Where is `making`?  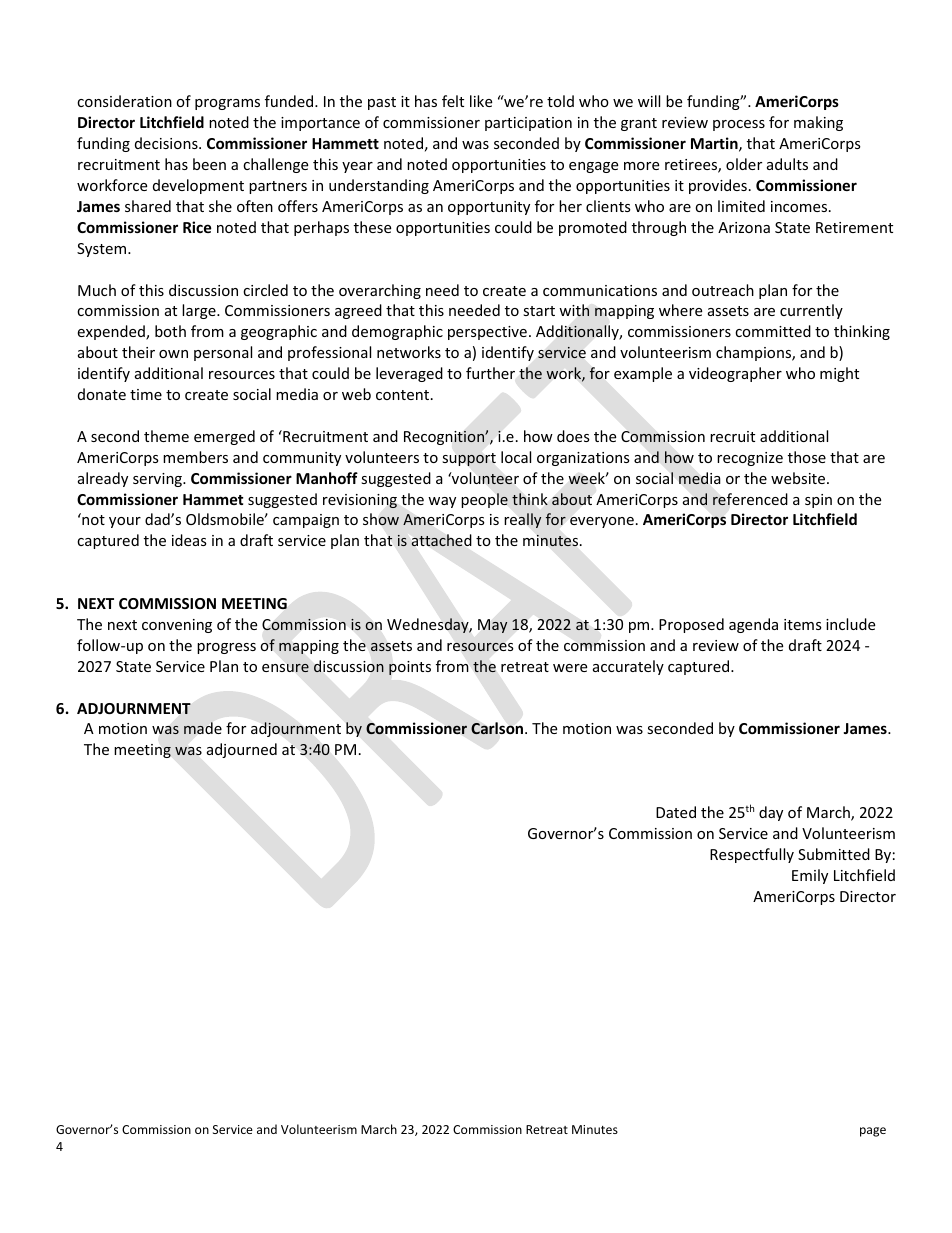
making is located at coordinates (818, 123).
